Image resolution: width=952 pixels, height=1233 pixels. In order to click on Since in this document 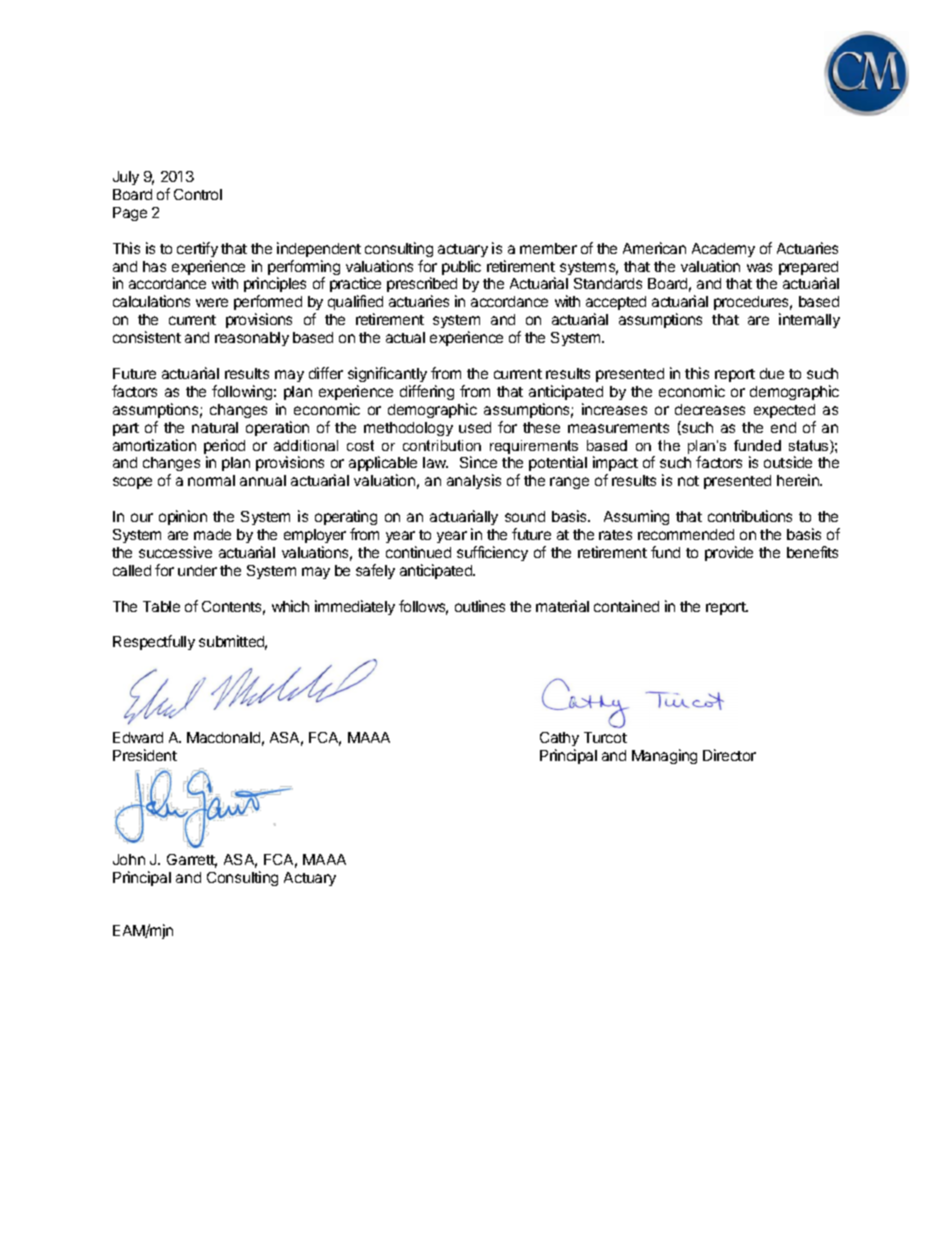, I will do `click(478, 462)`.
